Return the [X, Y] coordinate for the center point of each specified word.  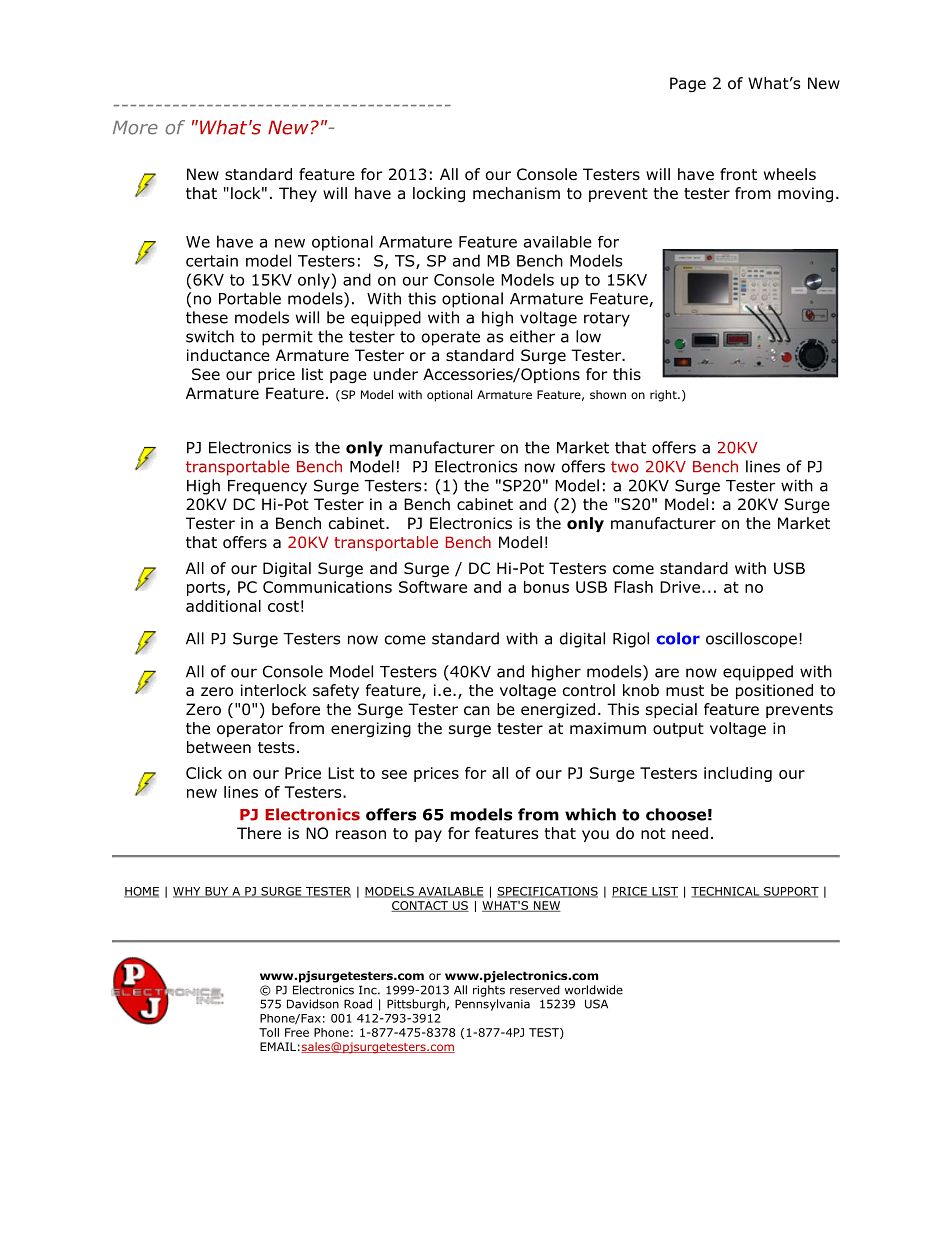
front [738, 174]
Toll [269, 1032]
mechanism [516, 193]
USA [596, 1004]
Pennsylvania [492, 1005]
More [135, 128]
